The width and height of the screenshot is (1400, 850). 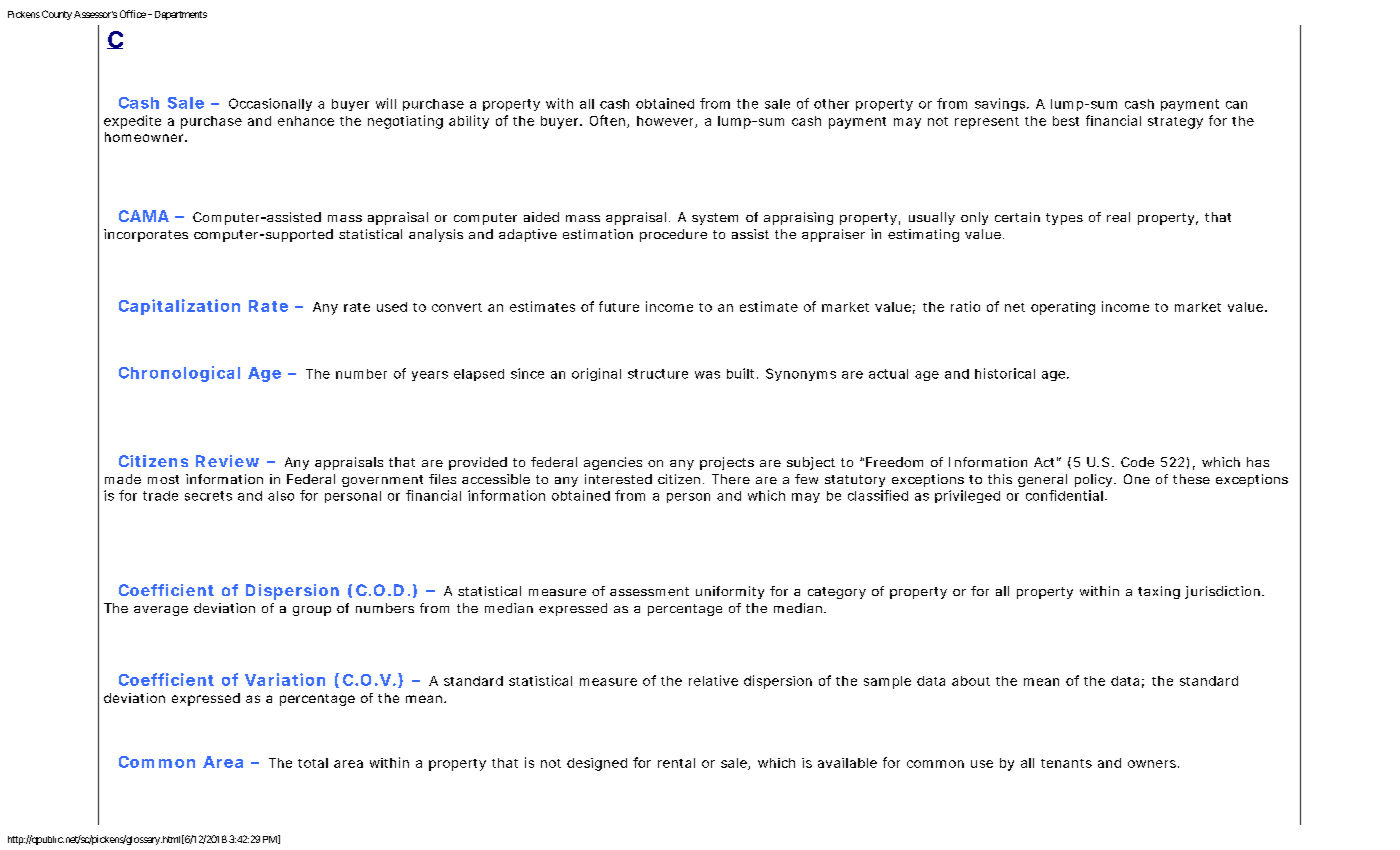 I want to click on rental, so click(x=676, y=763).
